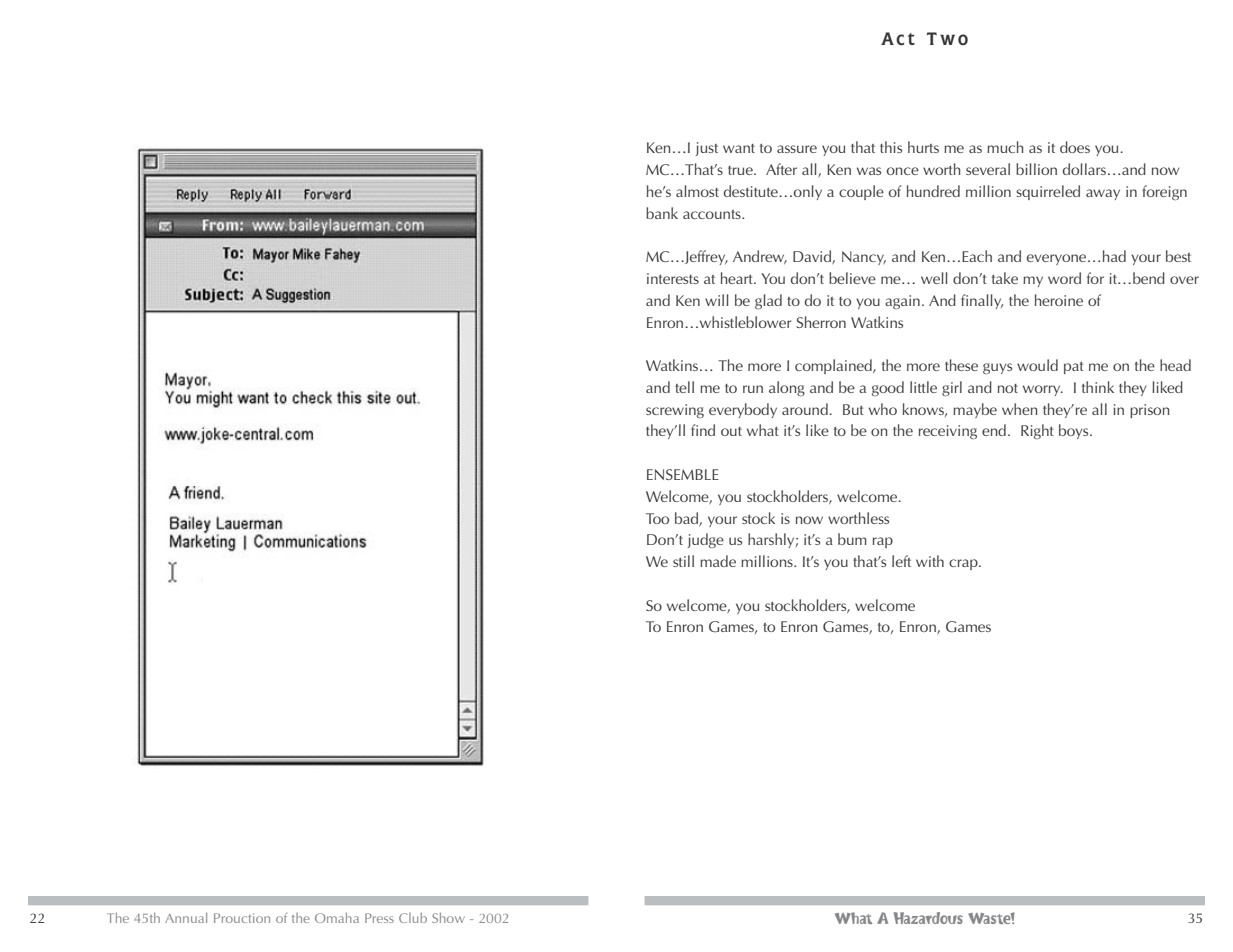 The height and width of the image is (952, 1233). I want to click on Omaha, so click(337, 918).
